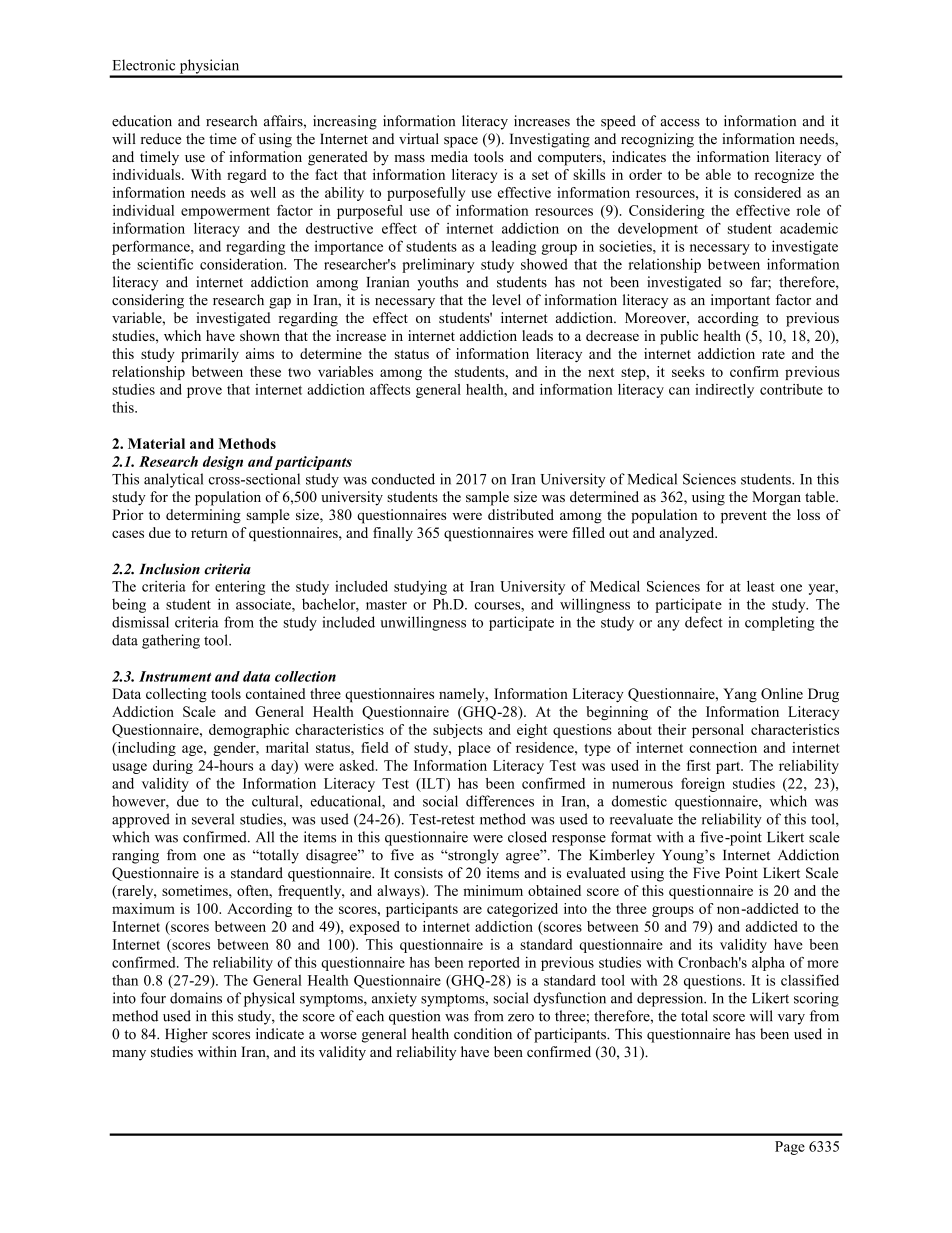  What do you see at coordinates (537, 335) in the document?
I see `leads` at bounding box center [537, 335].
